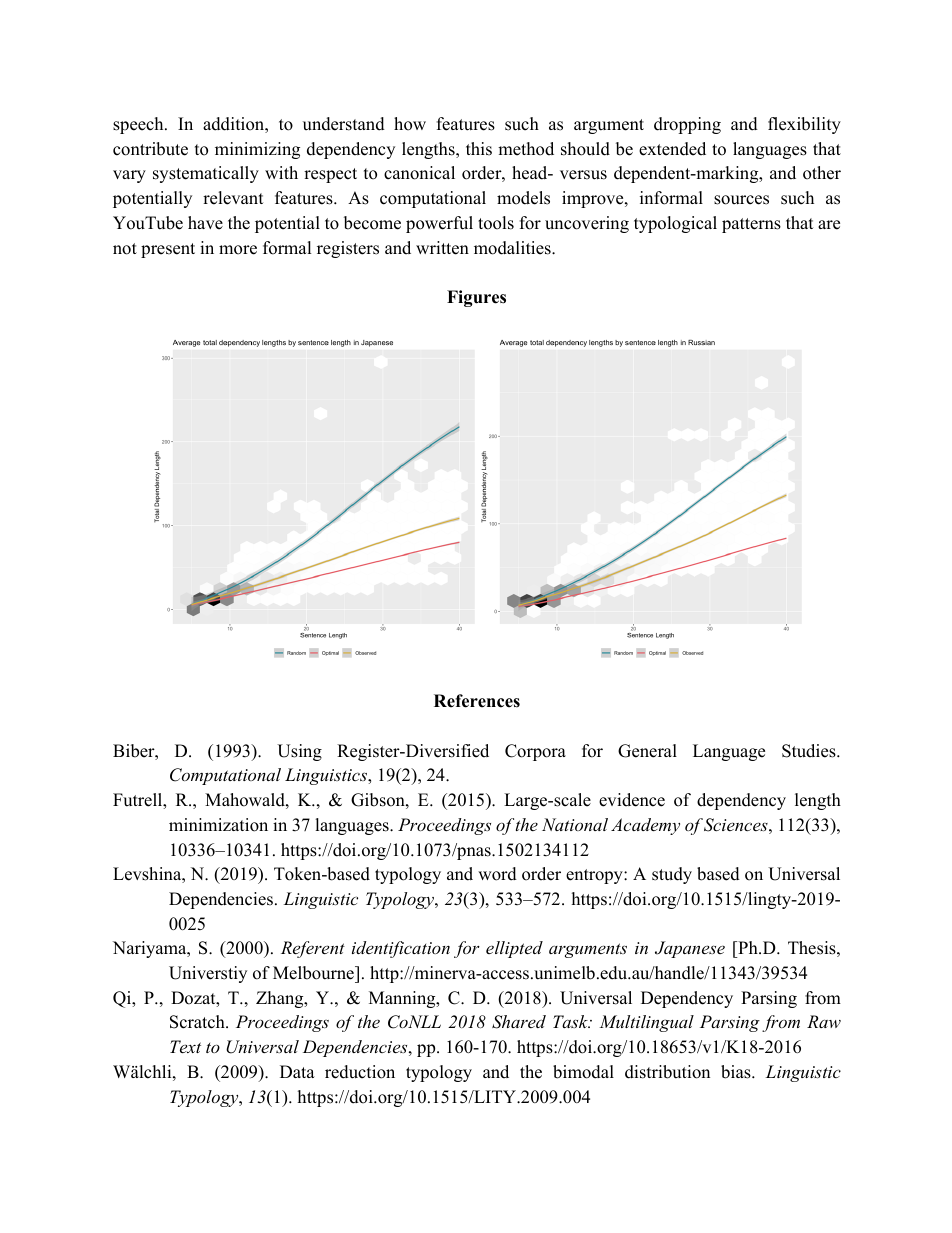 The image size is (952, 1233). Describe the element at coordinates (206, 174) in the image. I see `systematically` at that location.
